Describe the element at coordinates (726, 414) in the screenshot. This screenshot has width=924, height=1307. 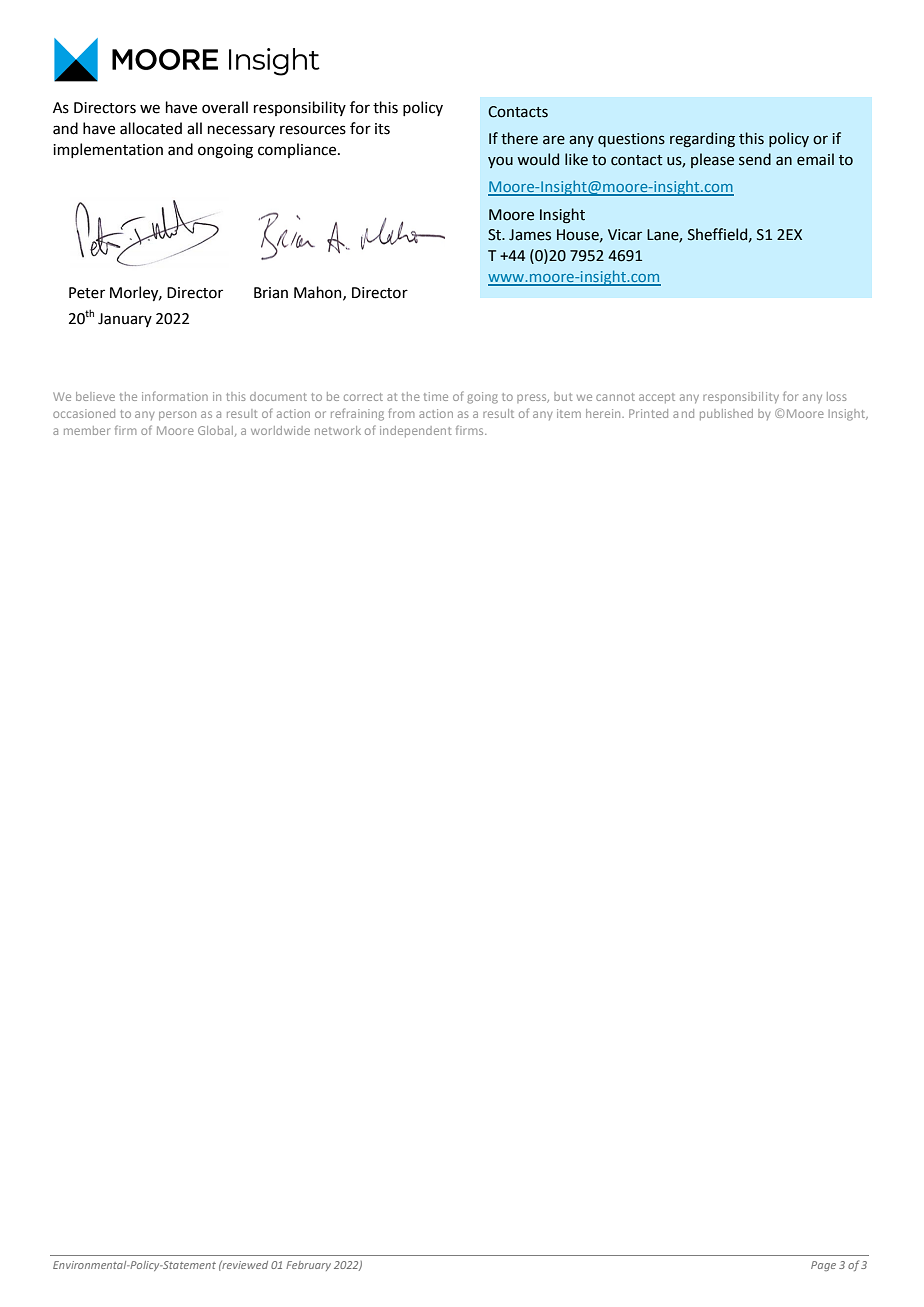
I see `published` at that location.
